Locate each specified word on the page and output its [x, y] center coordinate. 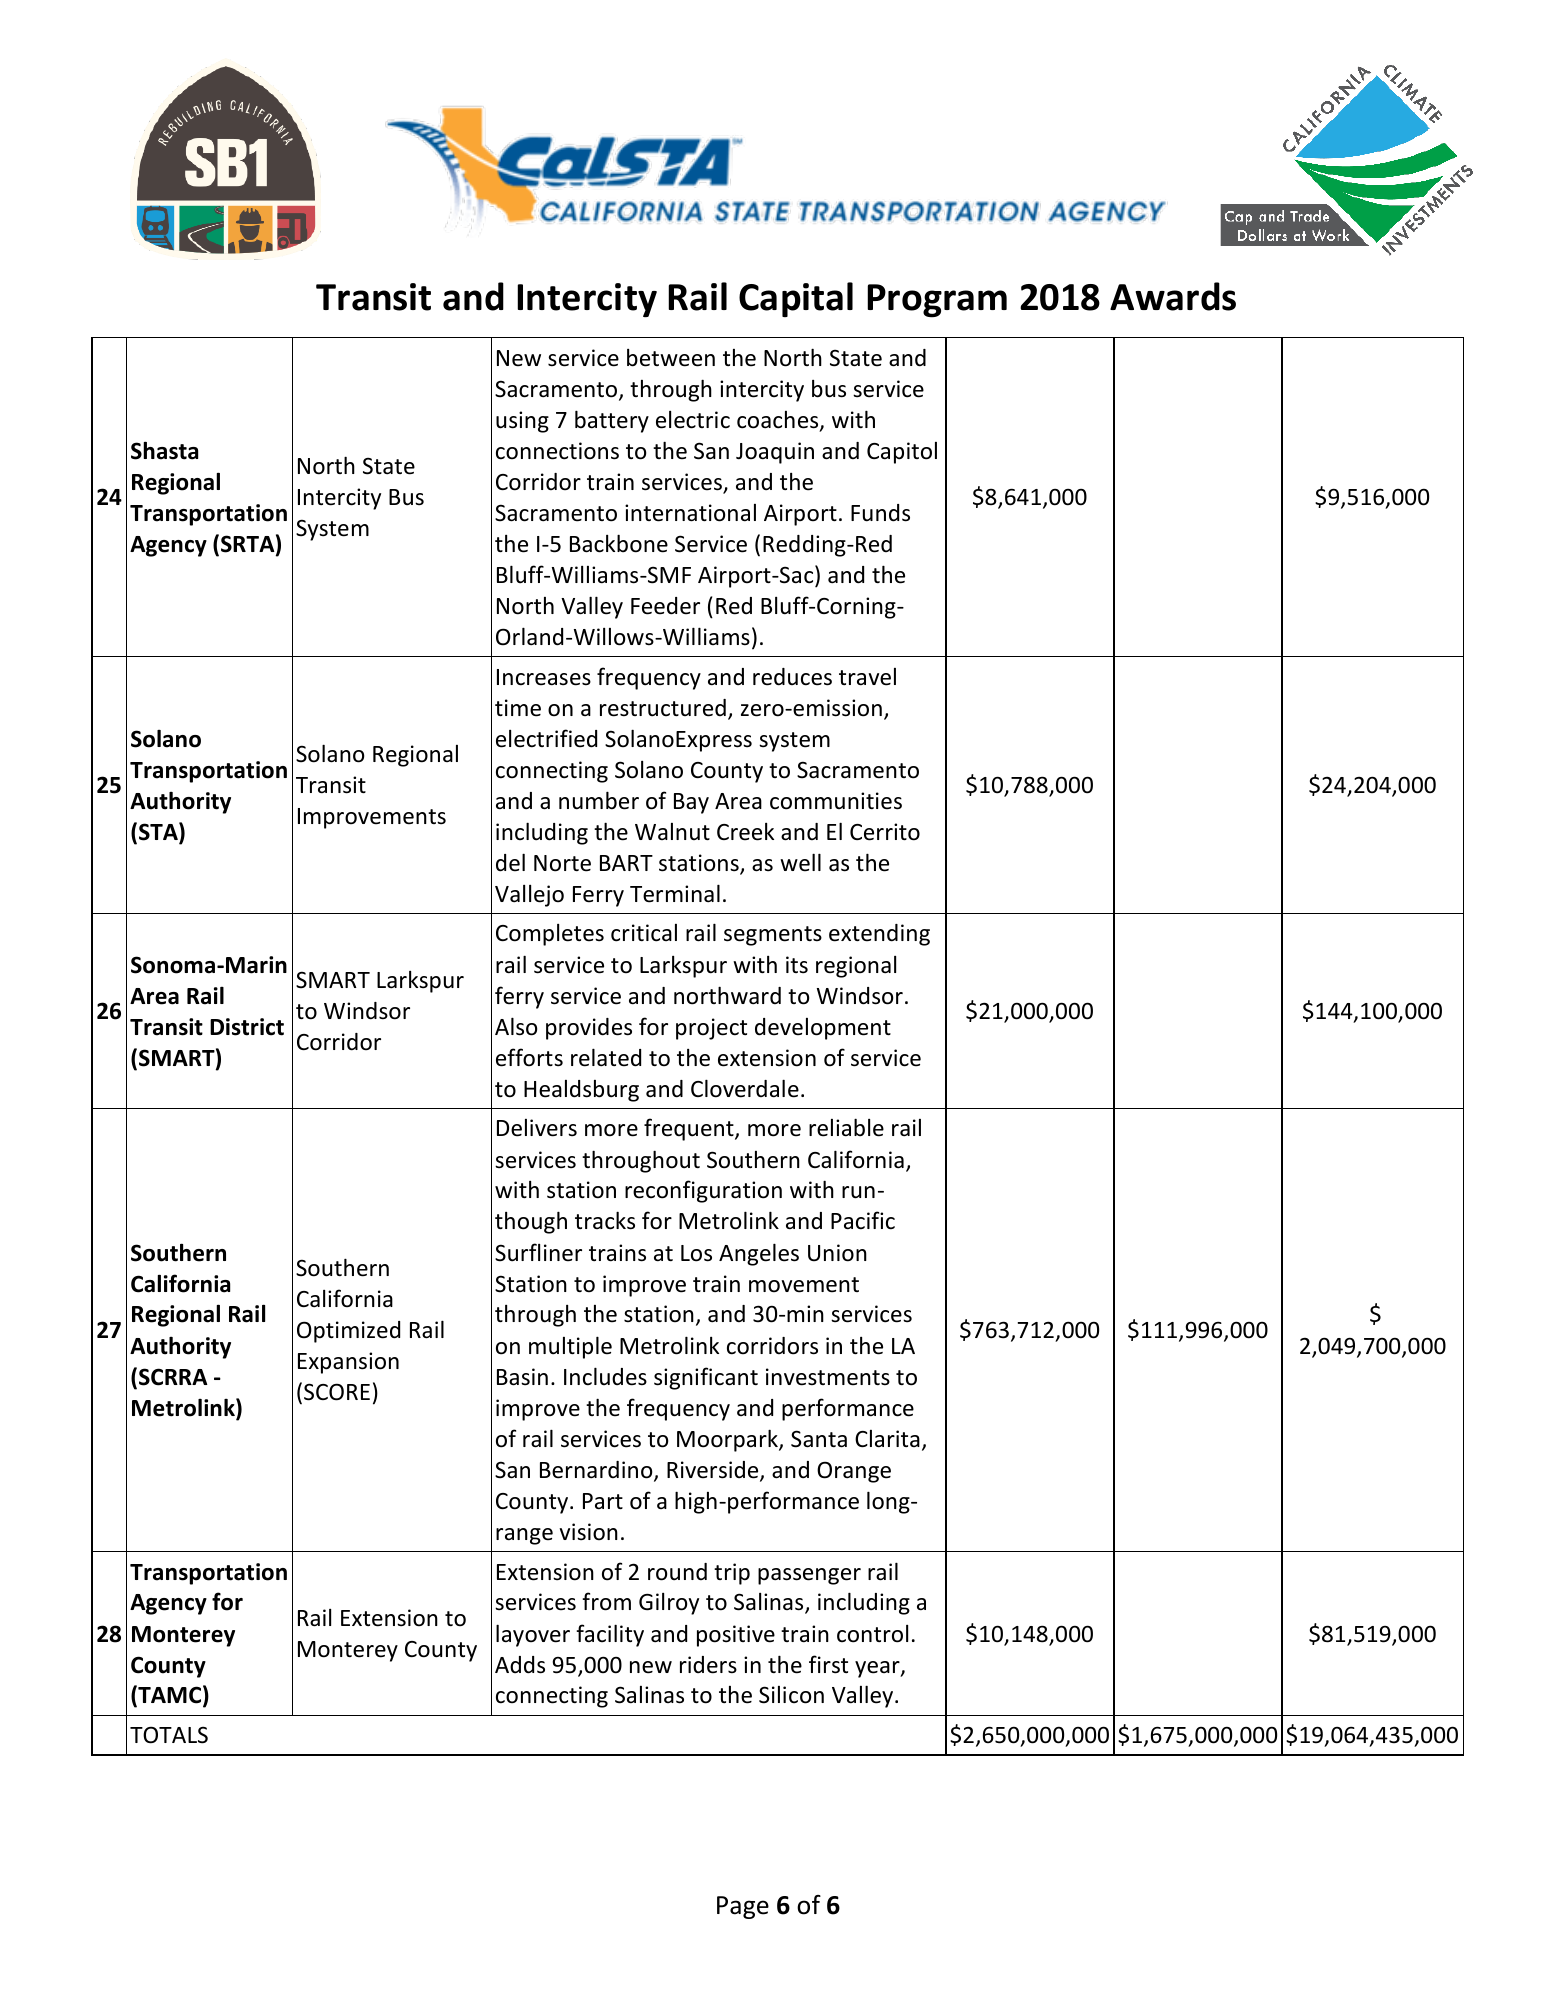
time [518, 708]
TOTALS [169, 1735]
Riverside [714, 1471]
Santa [819, 1439]
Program [937, 301]
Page [743, 1907]
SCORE [337, 1392]
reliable [846, 1127]
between [671, 358]
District [247, 1027]
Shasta [164, 450]
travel [867, 677]
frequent [690, 1129]
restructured [663, 708]
